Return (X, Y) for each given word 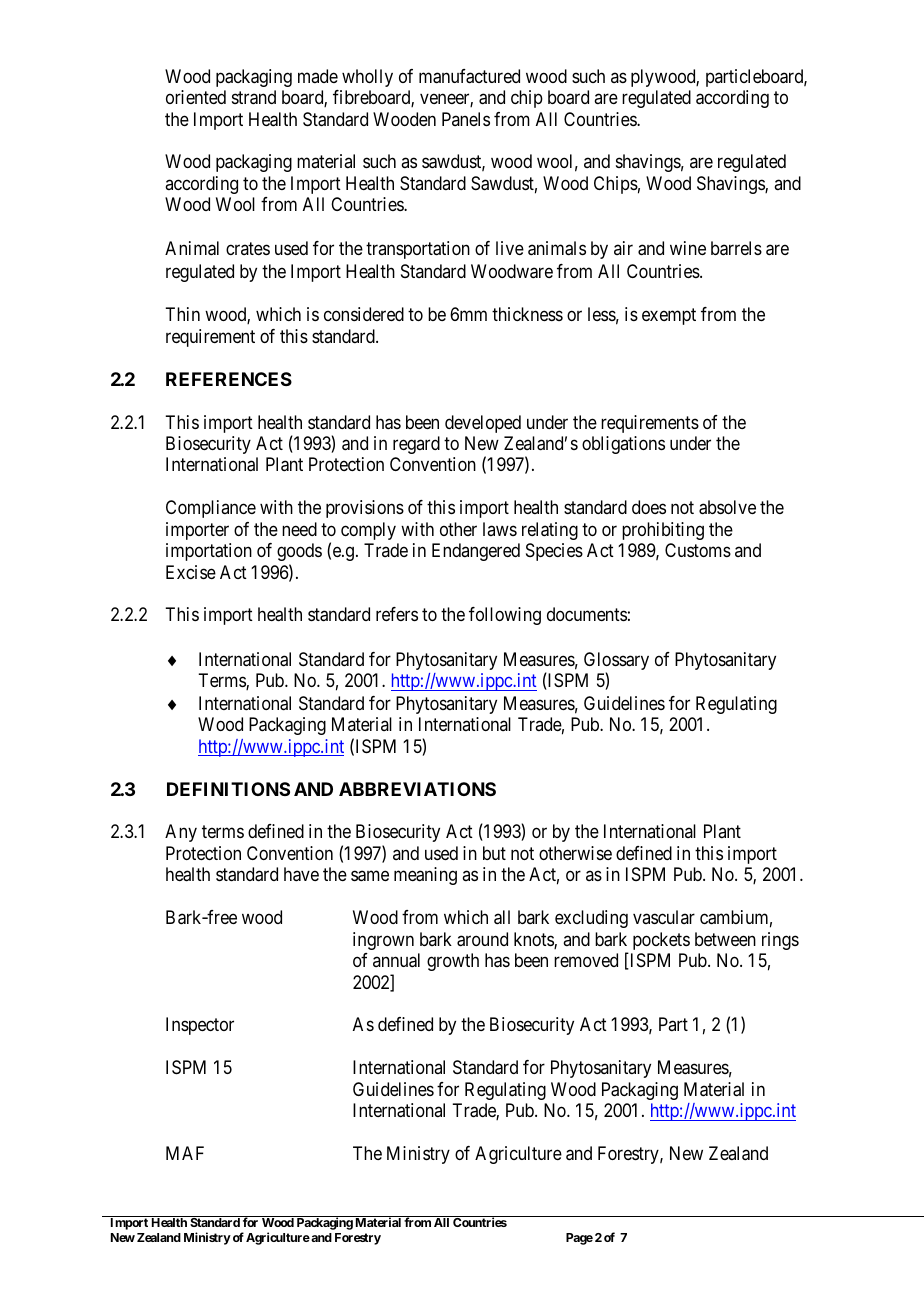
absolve (727, 507)
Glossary (616, 662)
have (301, 874)
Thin (182, 314)
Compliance (211, 509)
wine (688, 248)
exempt (669, 317)
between (725, 939)
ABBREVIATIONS (417, 789)
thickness (527, 314)
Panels (466, 119)
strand (254, 97)
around (482, 939)
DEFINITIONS (228, 789)
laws (500, 529)
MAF (185, 1153)
